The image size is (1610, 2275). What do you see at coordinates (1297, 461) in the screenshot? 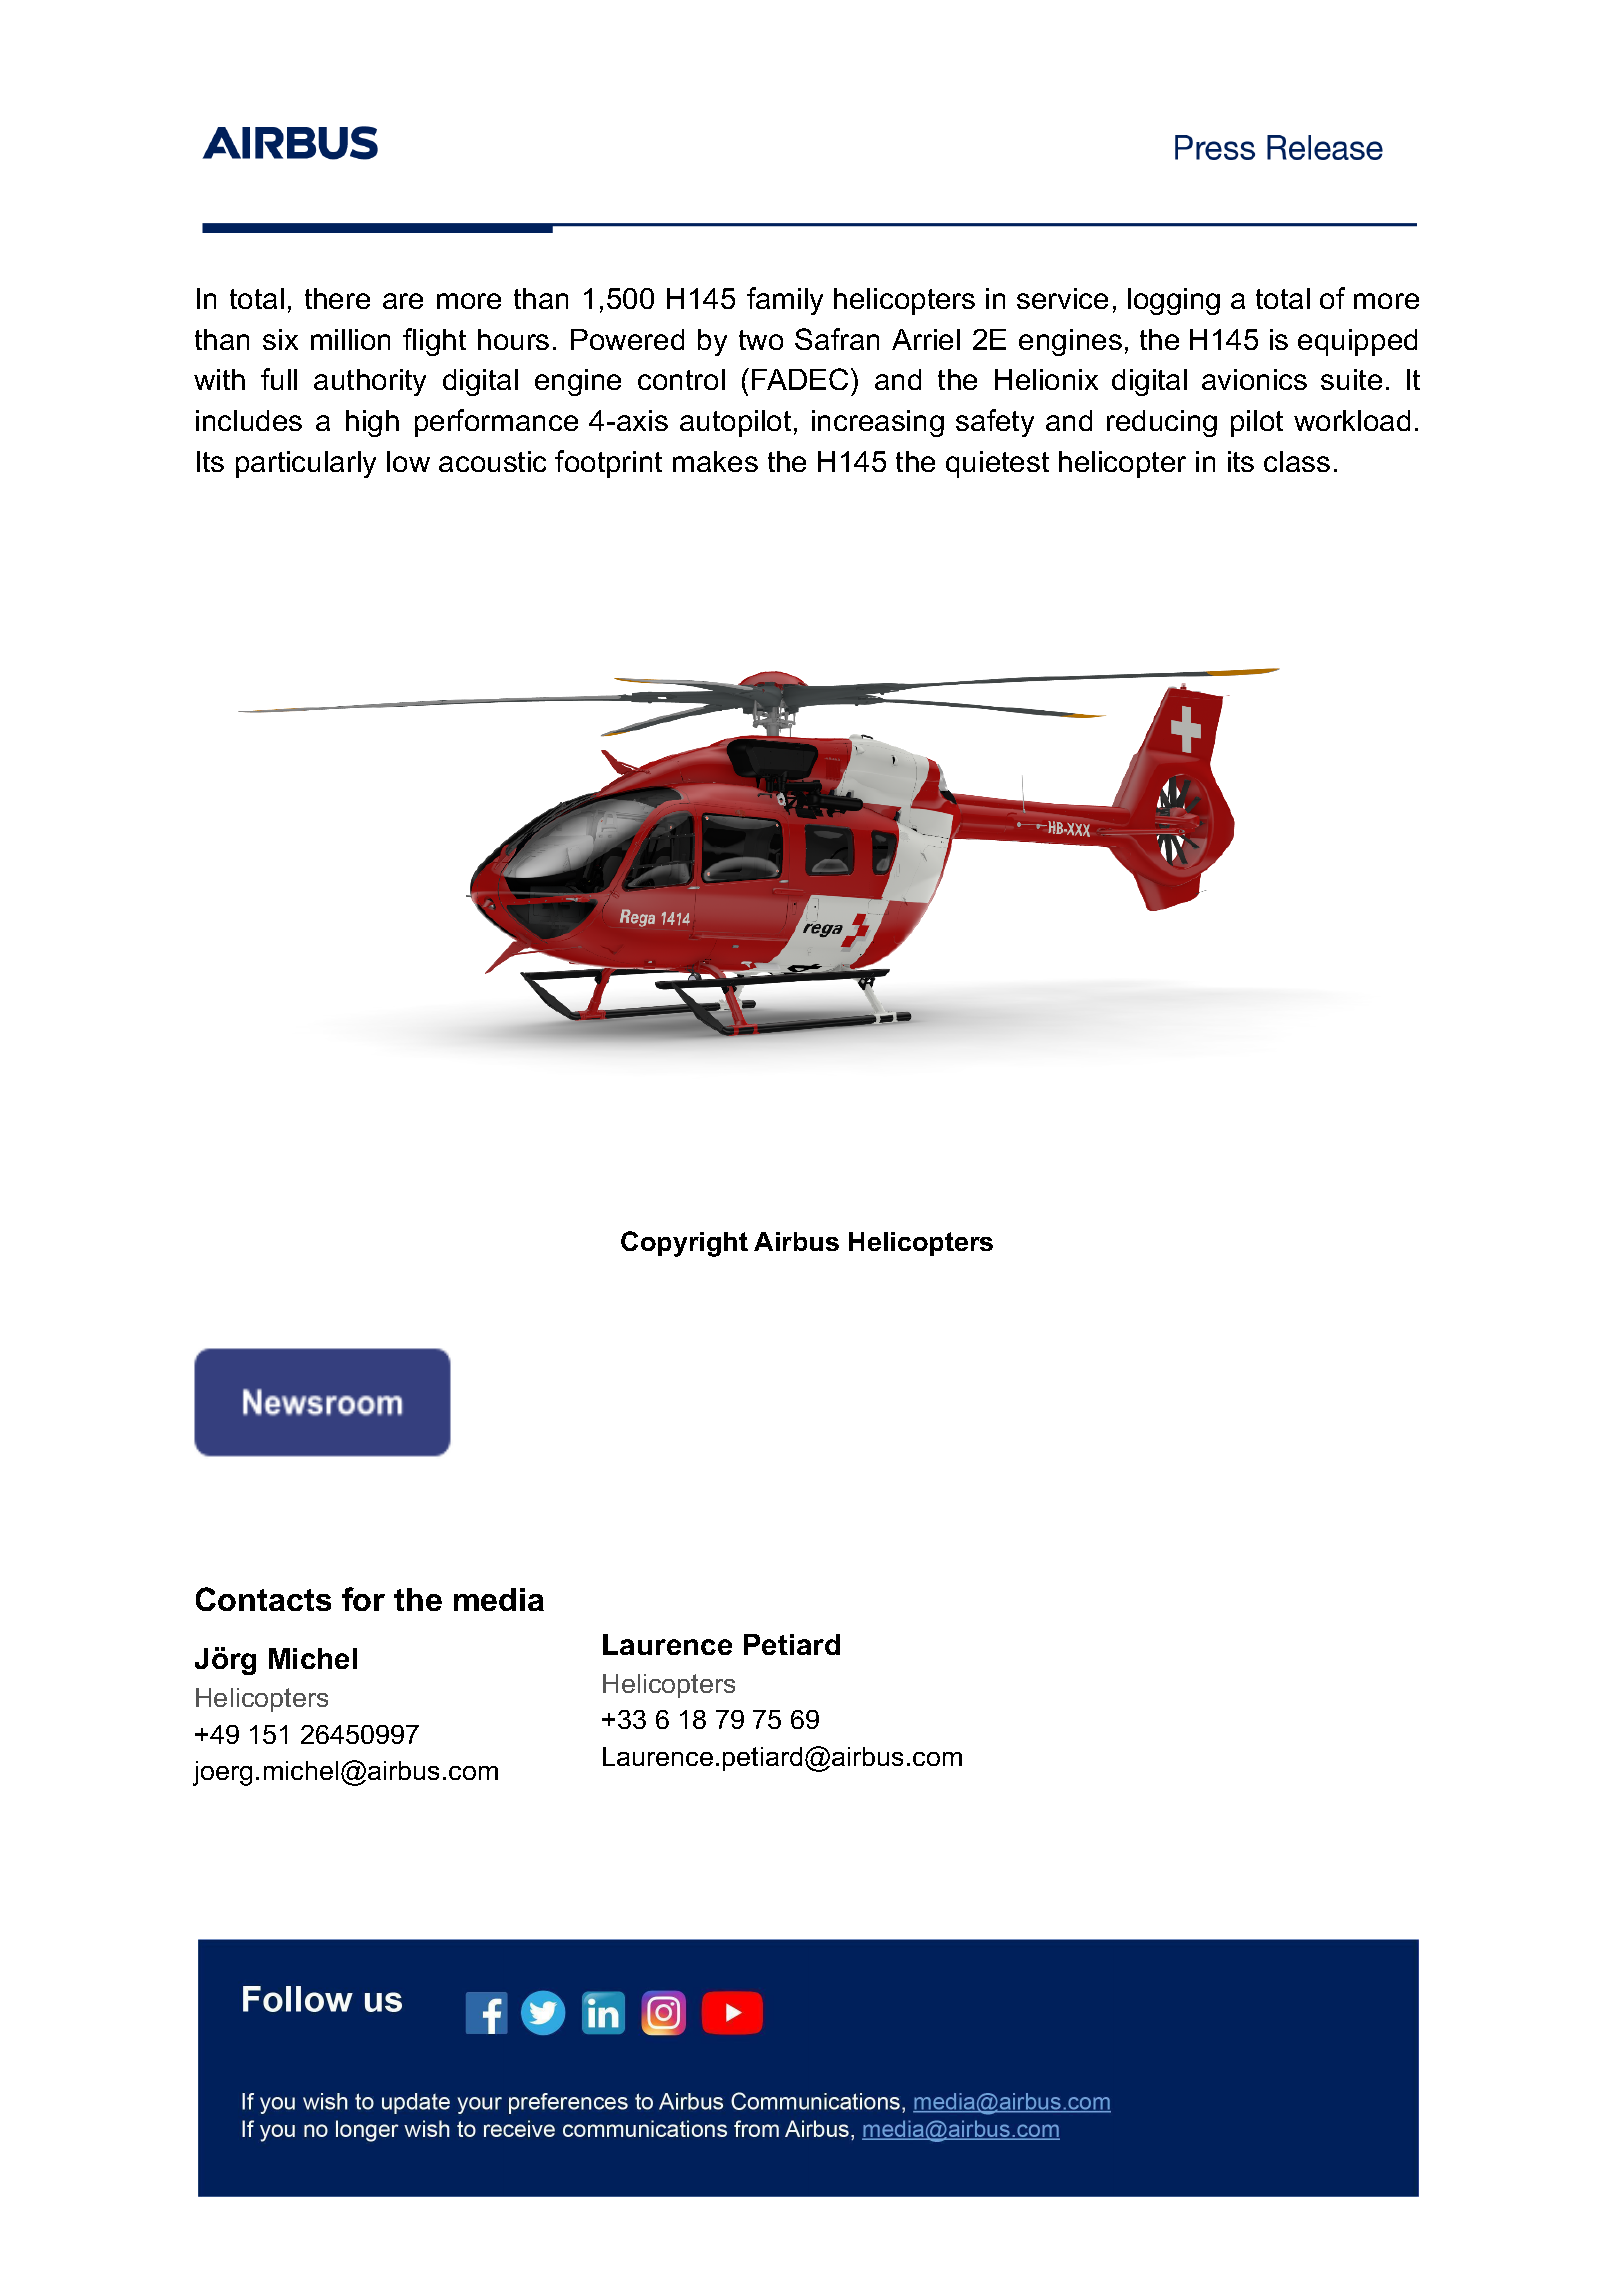
I see `class` at bounding box center [1297, 461].
